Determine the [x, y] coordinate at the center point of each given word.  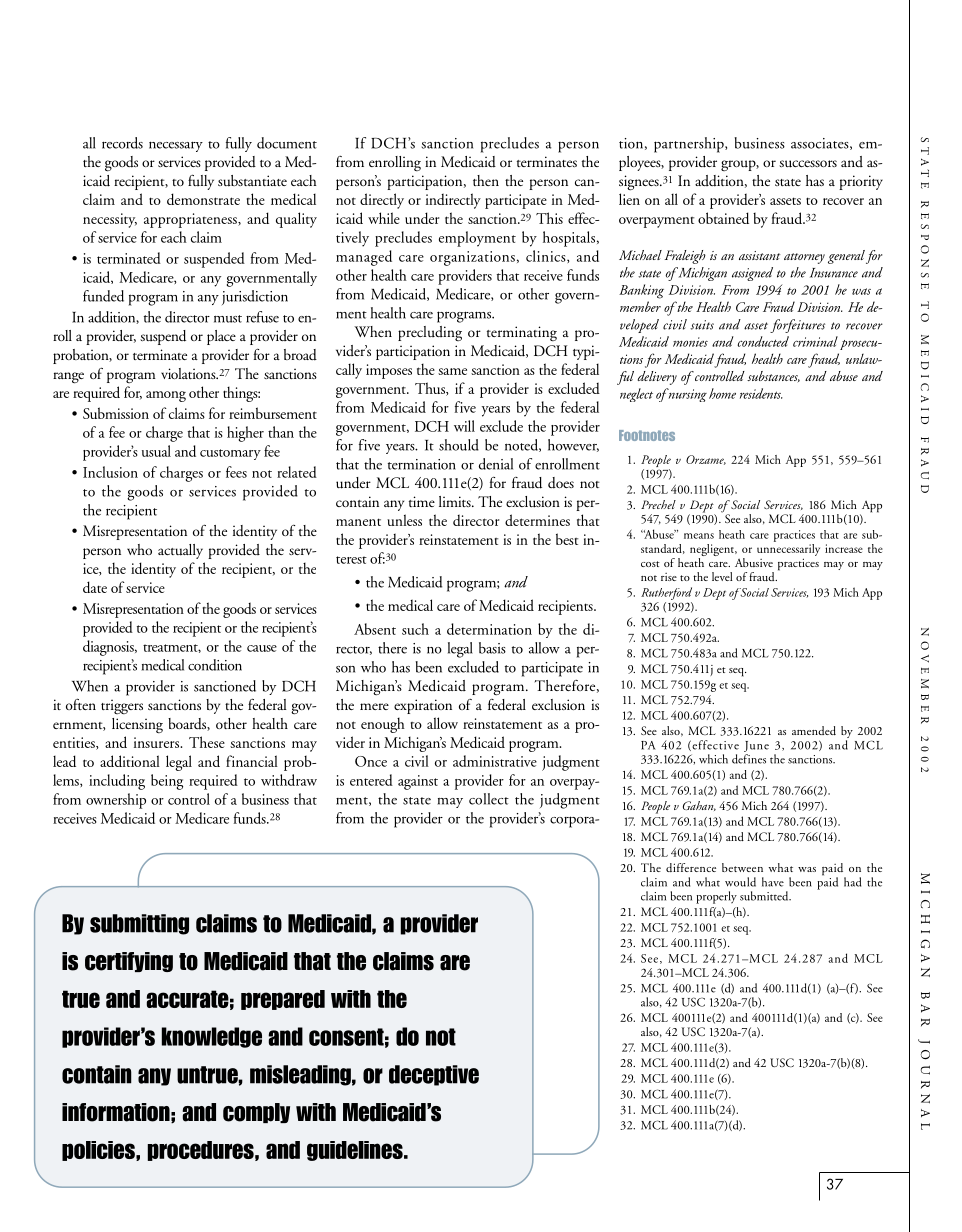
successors [808, 164]
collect [489, 799]
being [167, 782]
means [699, 536]
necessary [176, 146]
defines [749, 759]
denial [496, 464]
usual [156, 451]
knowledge [211, 1037]
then [486, 180]
